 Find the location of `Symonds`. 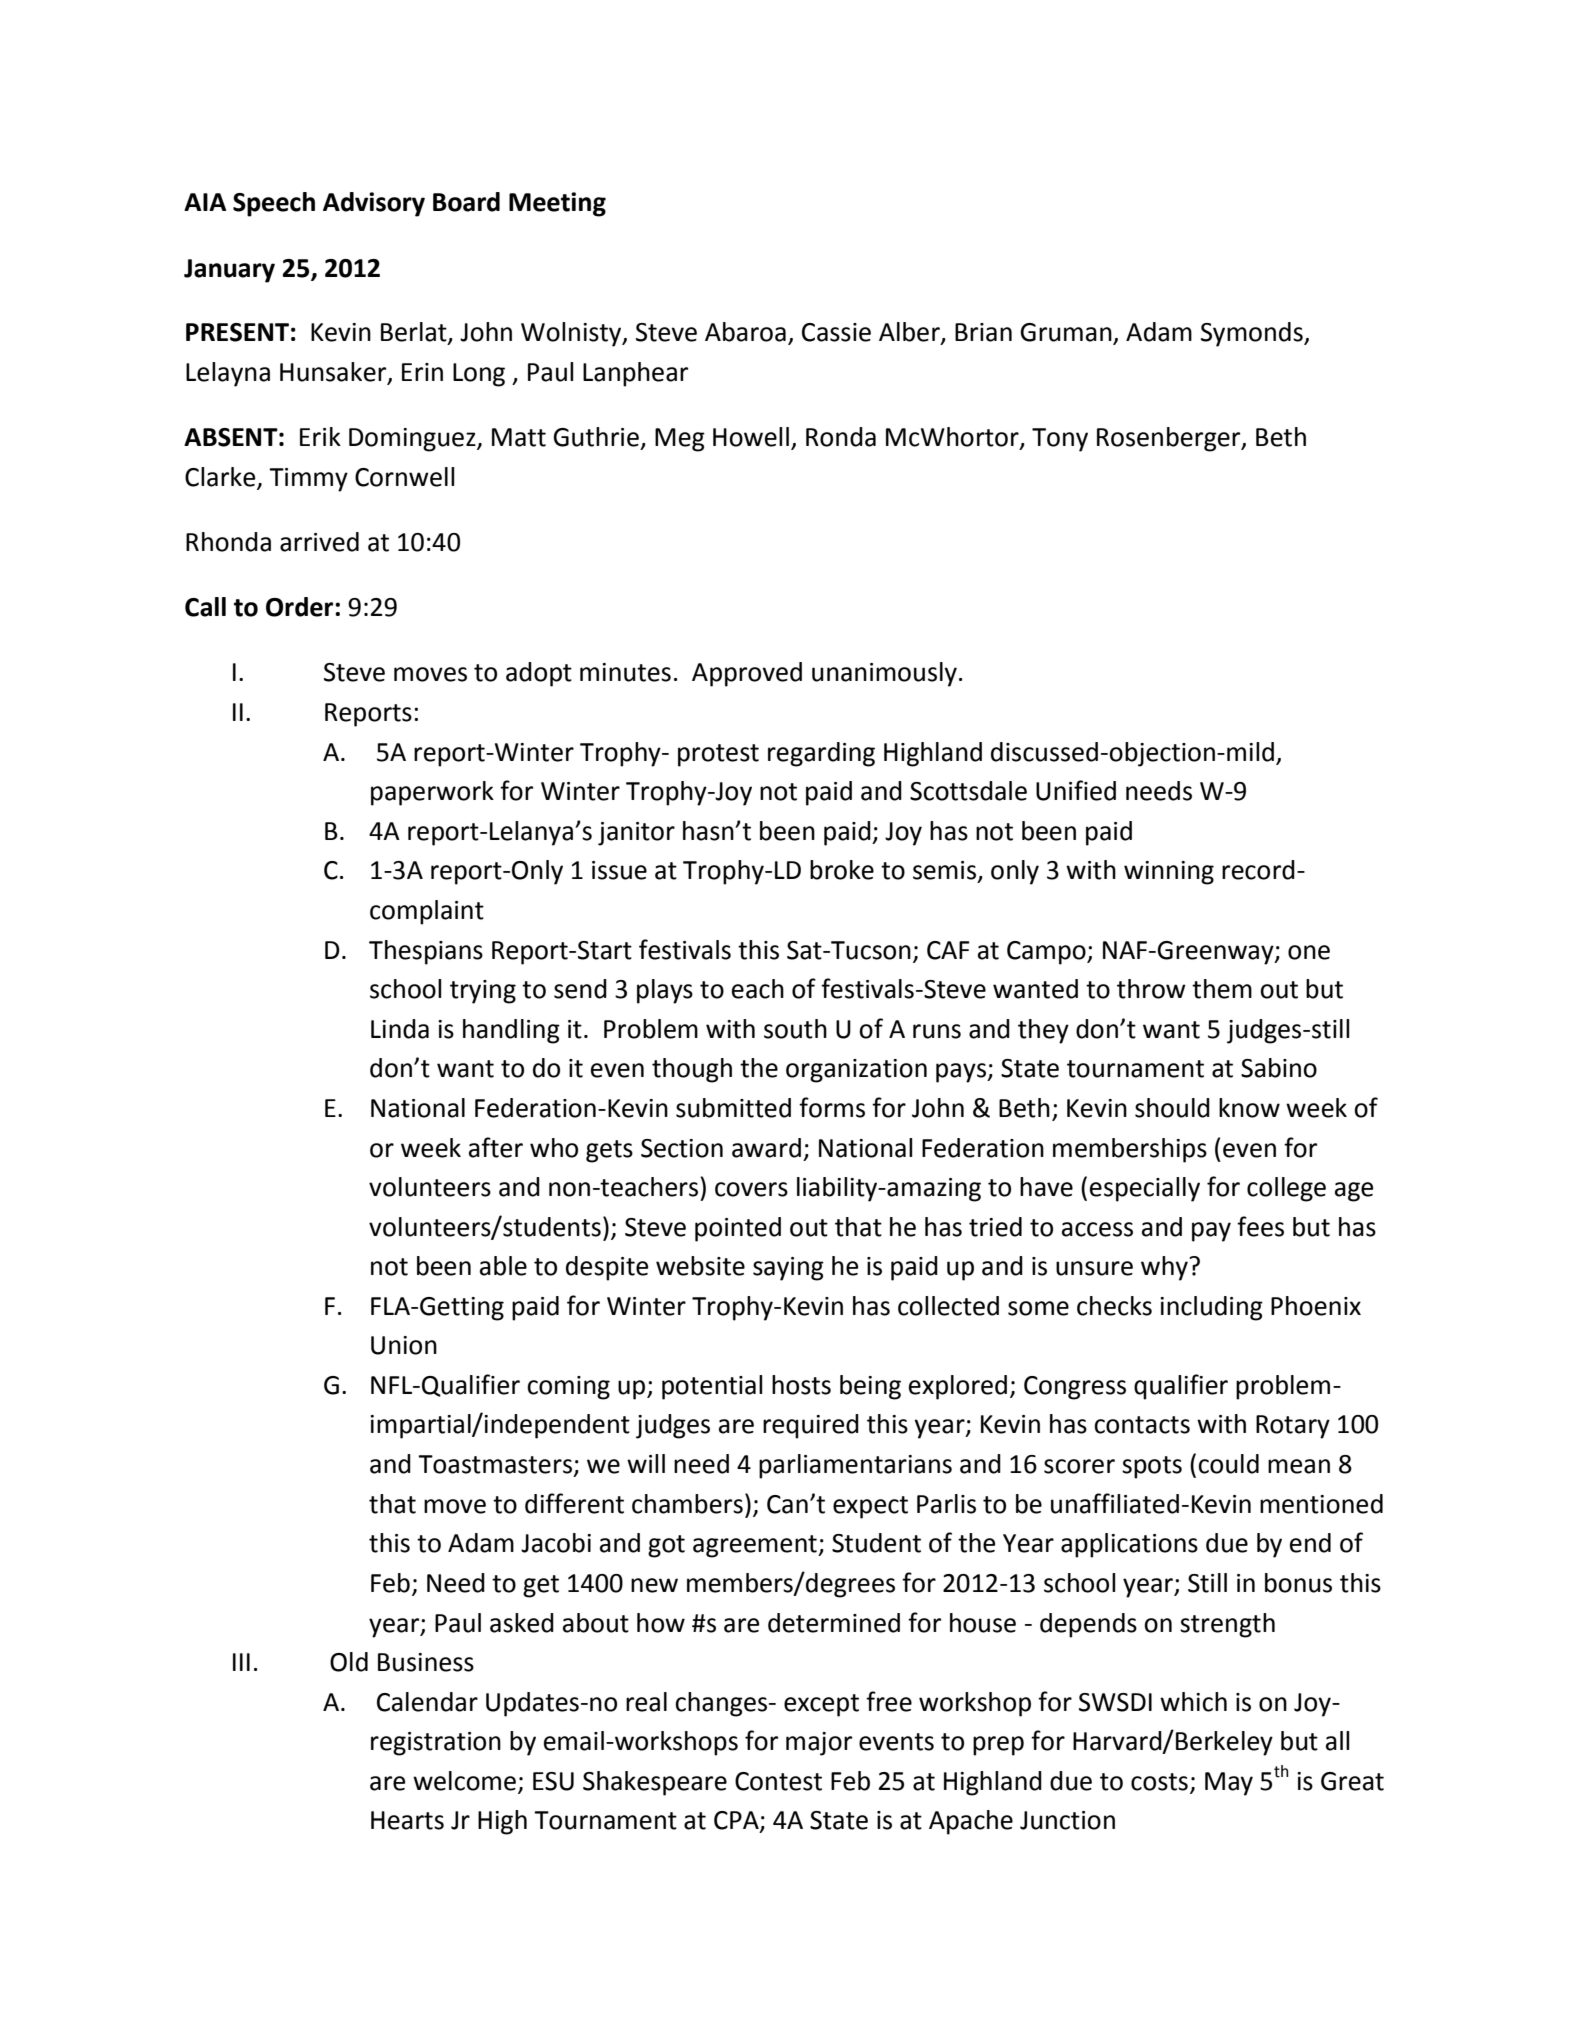

Symonds is located at coordinates (1253, 334).
